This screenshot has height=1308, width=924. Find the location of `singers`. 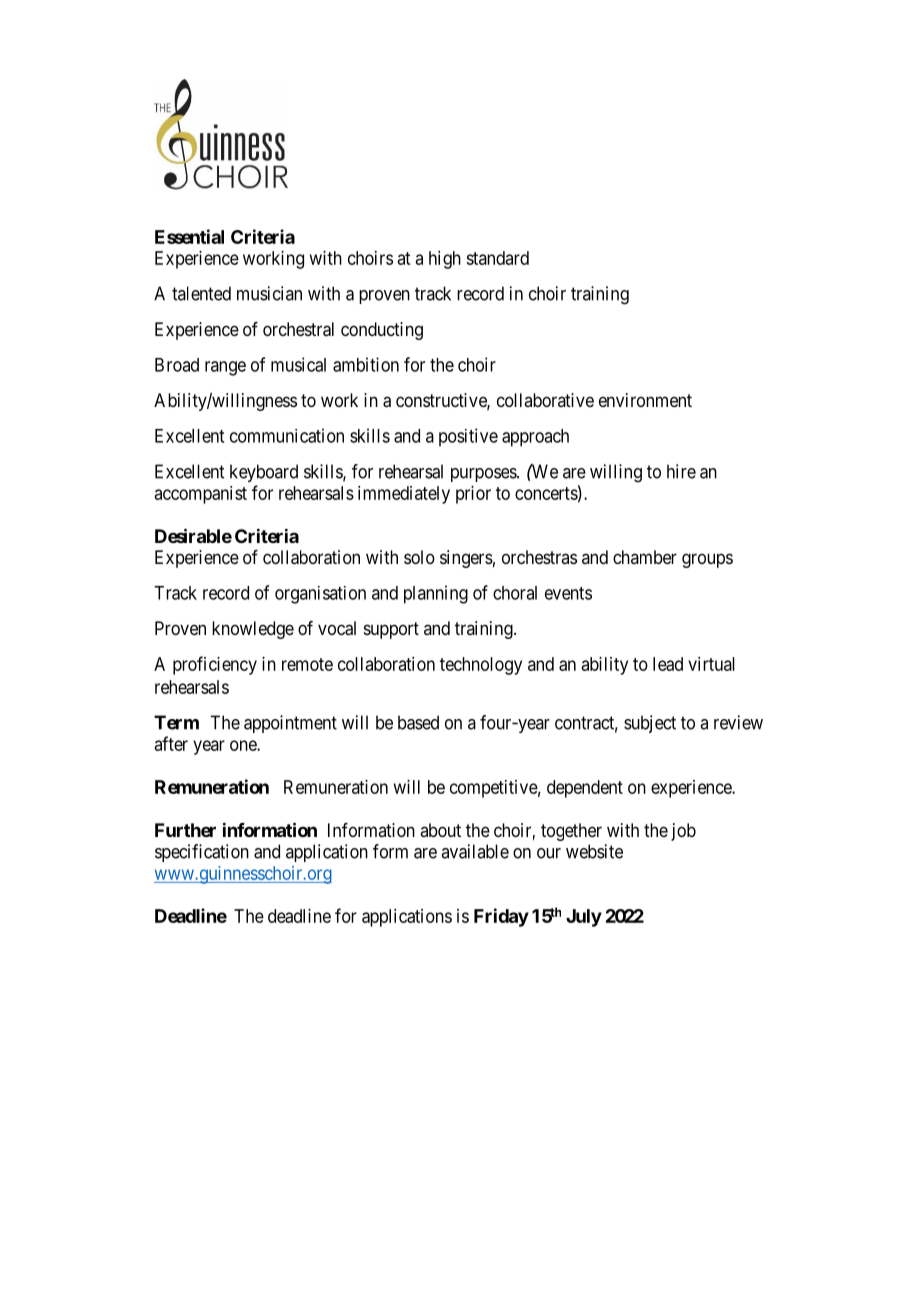

singers is located at coordinates (466, 559).
